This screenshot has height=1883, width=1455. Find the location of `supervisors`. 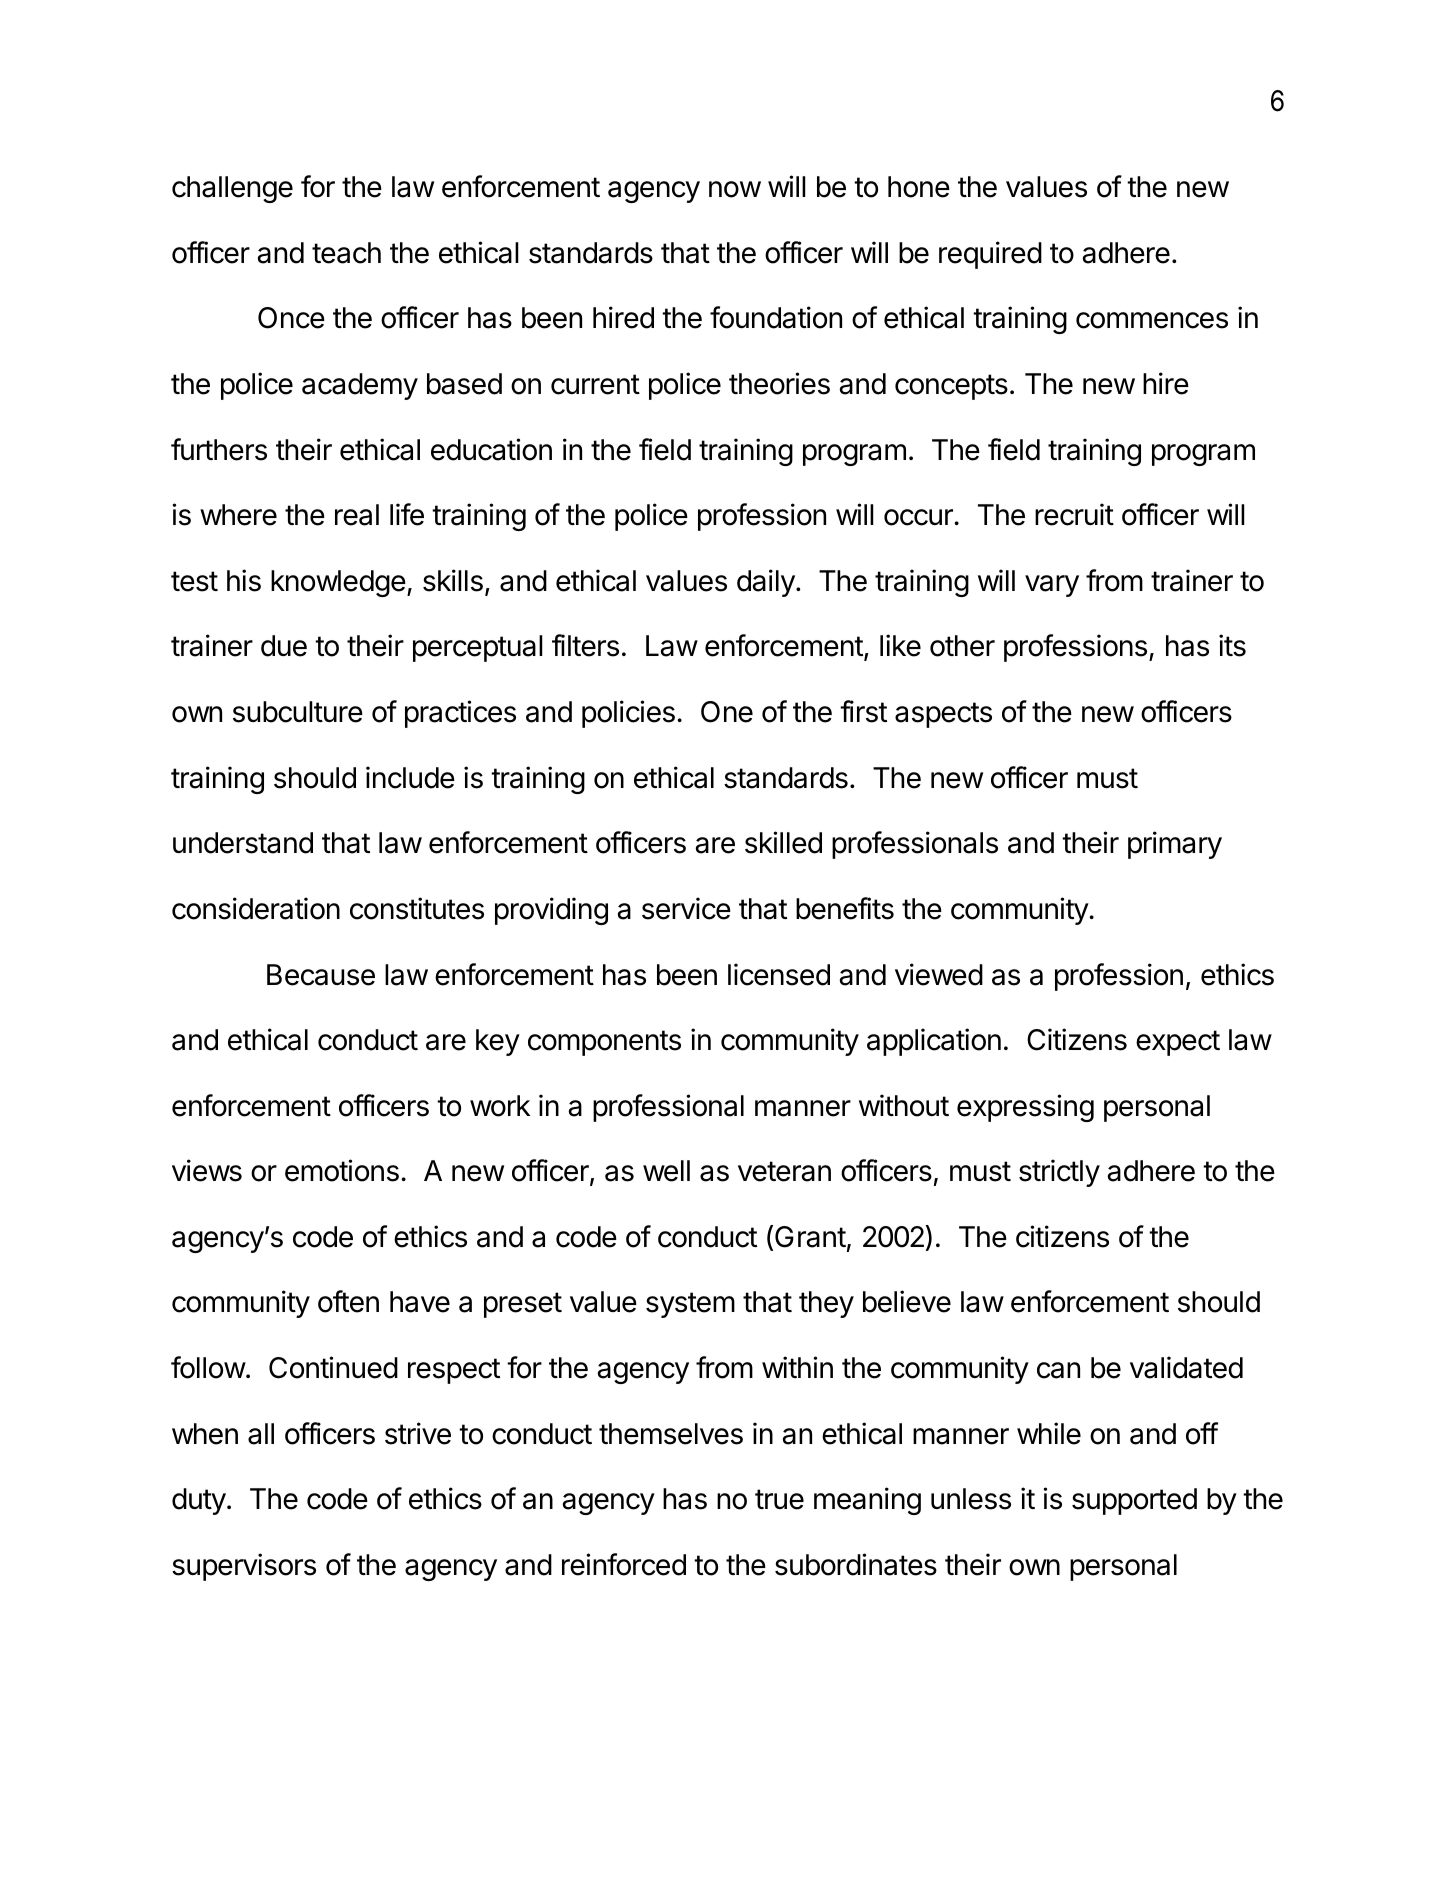

supervisors is located at coordinates (244, 1567).
